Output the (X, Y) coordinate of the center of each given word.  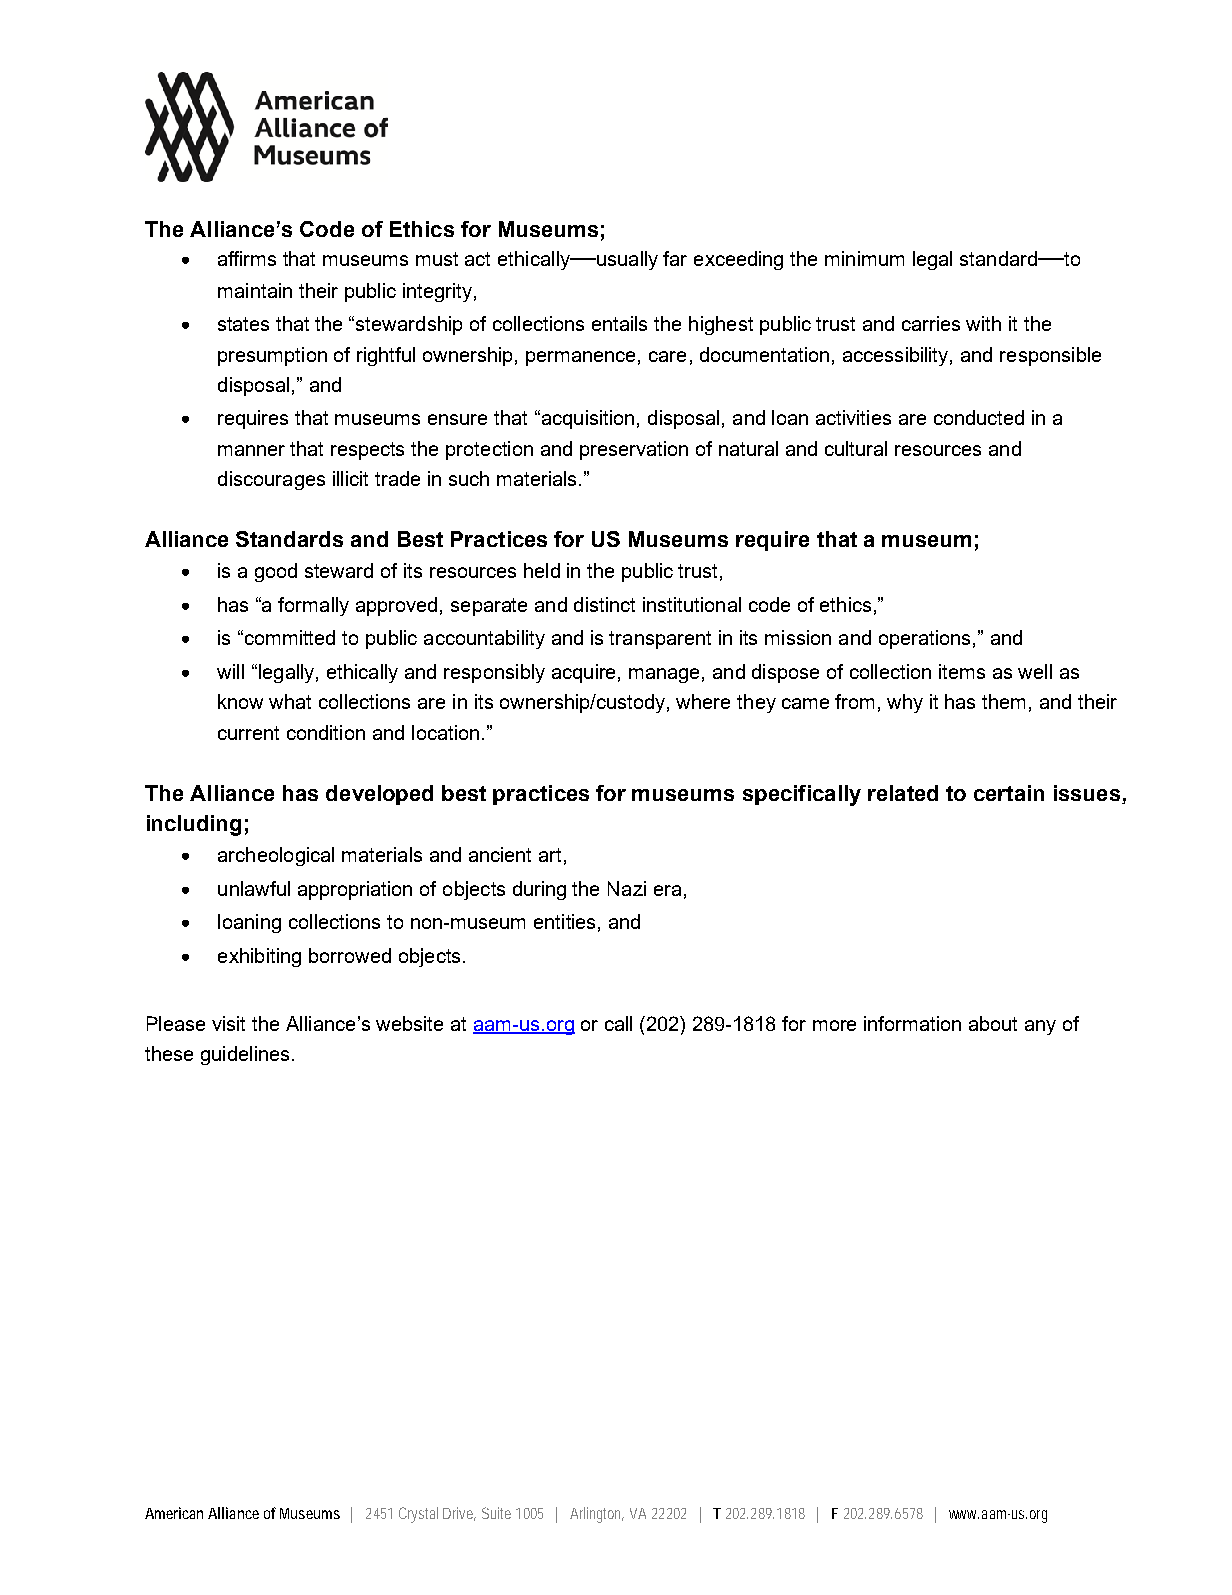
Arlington (597, 1515)
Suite (496, 1513)
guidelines (245, 1055)
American (174, 1513)
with (983, 323)
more (834, 1025)
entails (619, 323)
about (993, 1023)
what (290, 701)
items (962, 671)
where (703, 701)
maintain (255, 290)
